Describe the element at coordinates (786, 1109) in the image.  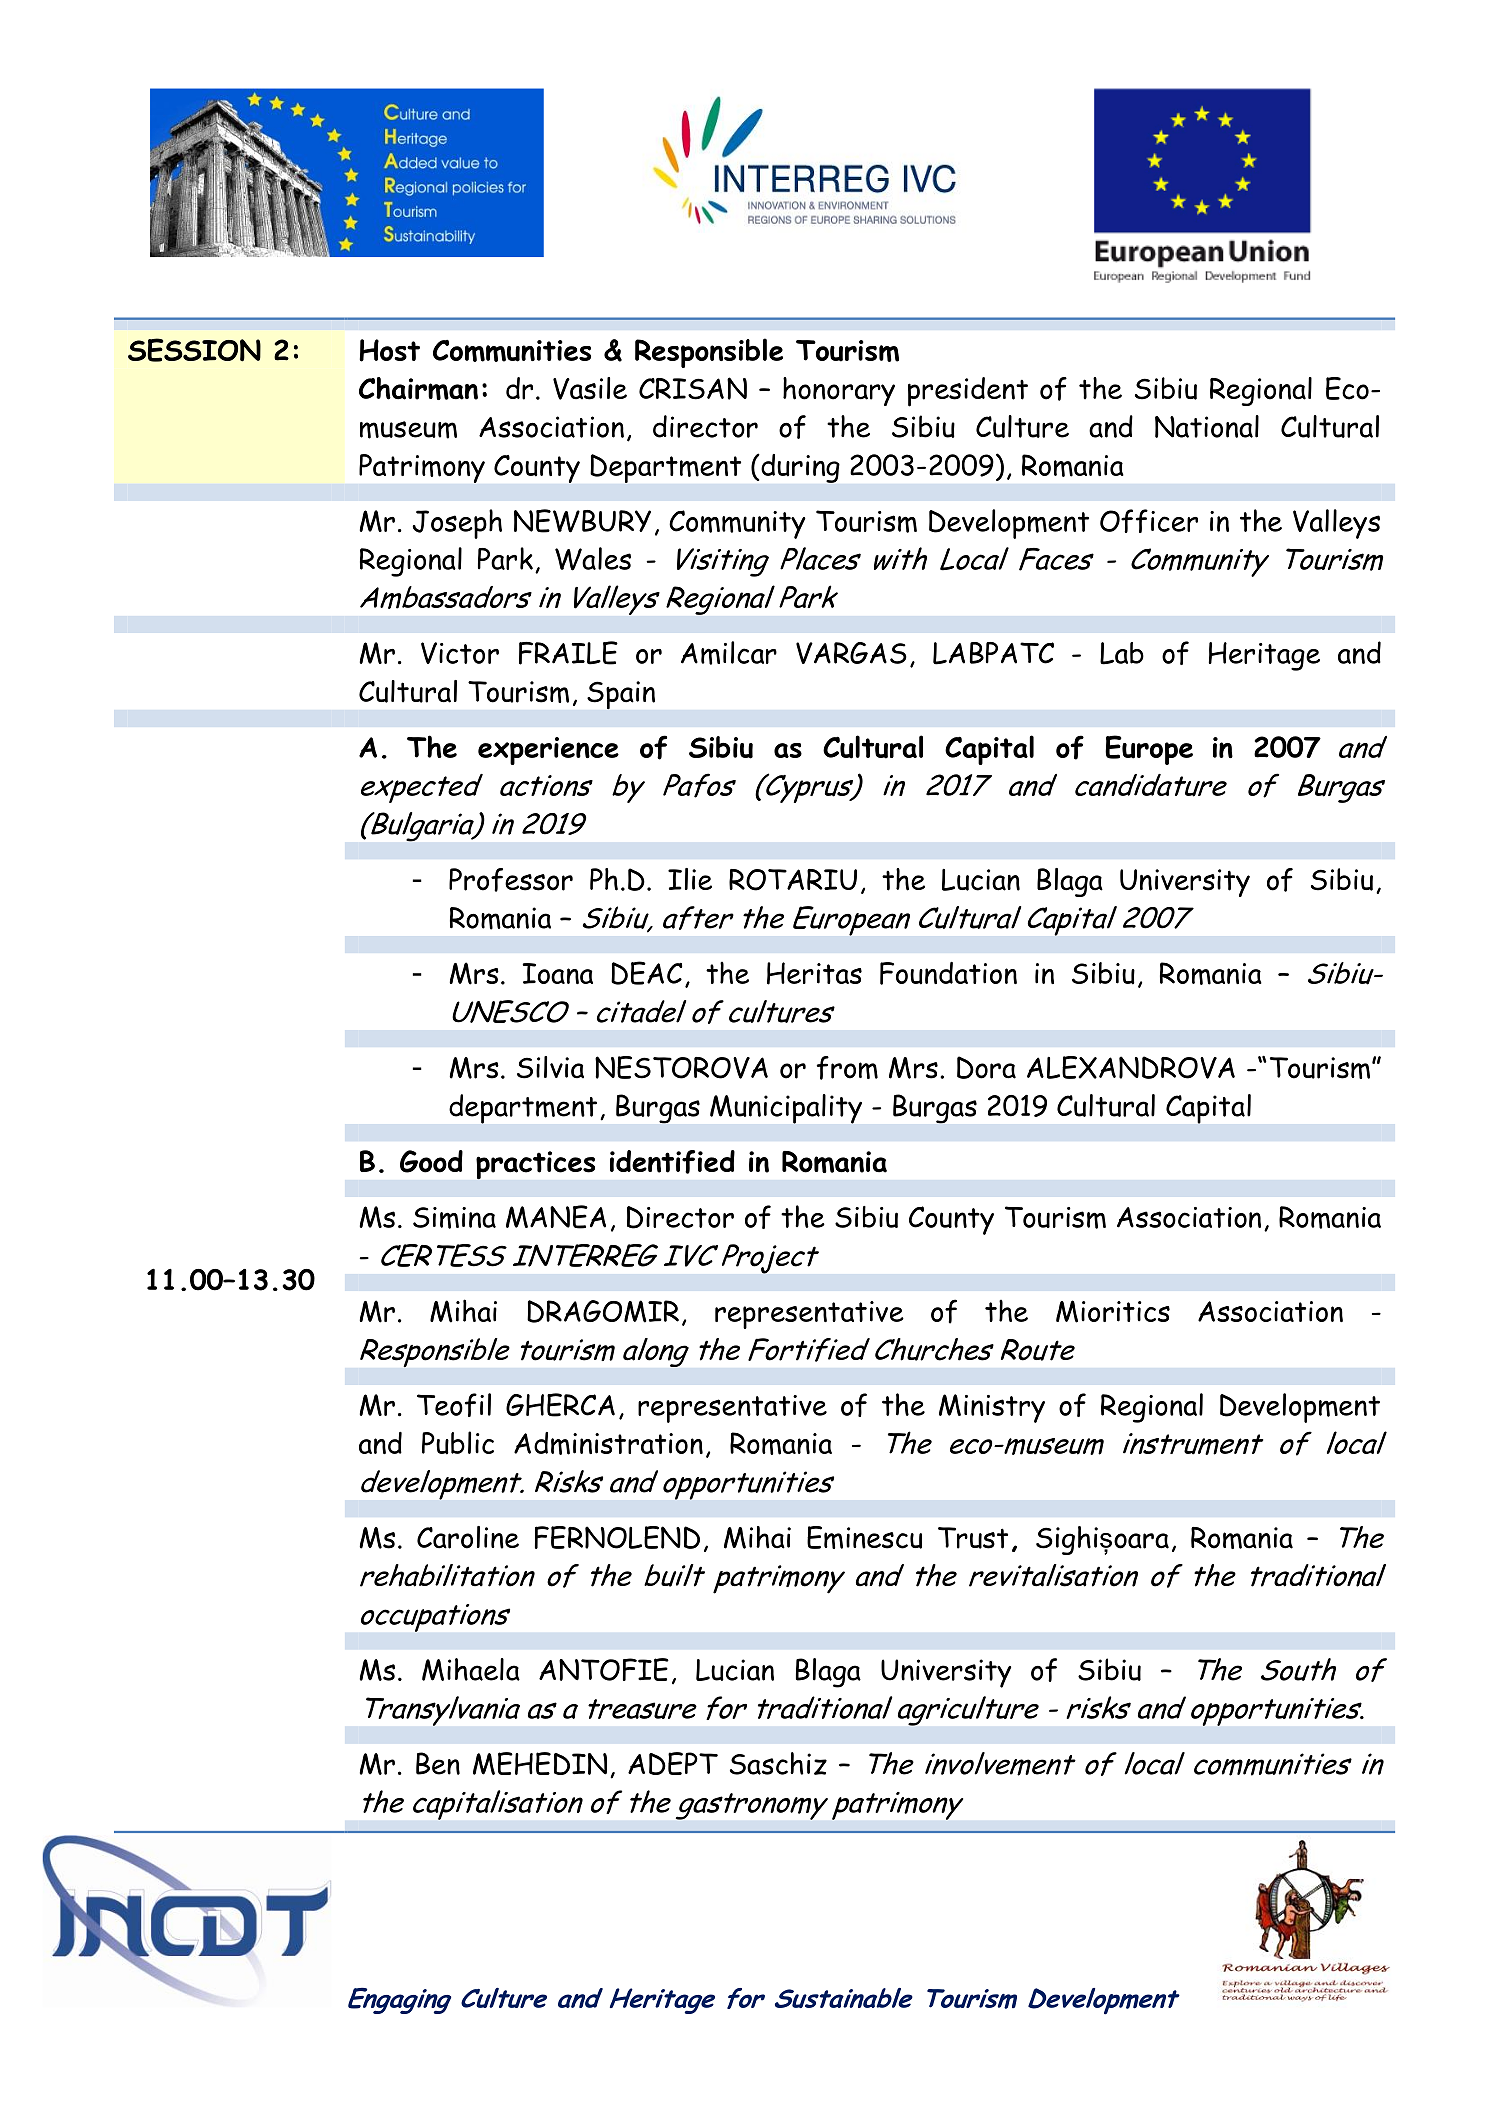
I see `Municipality` at that location.
